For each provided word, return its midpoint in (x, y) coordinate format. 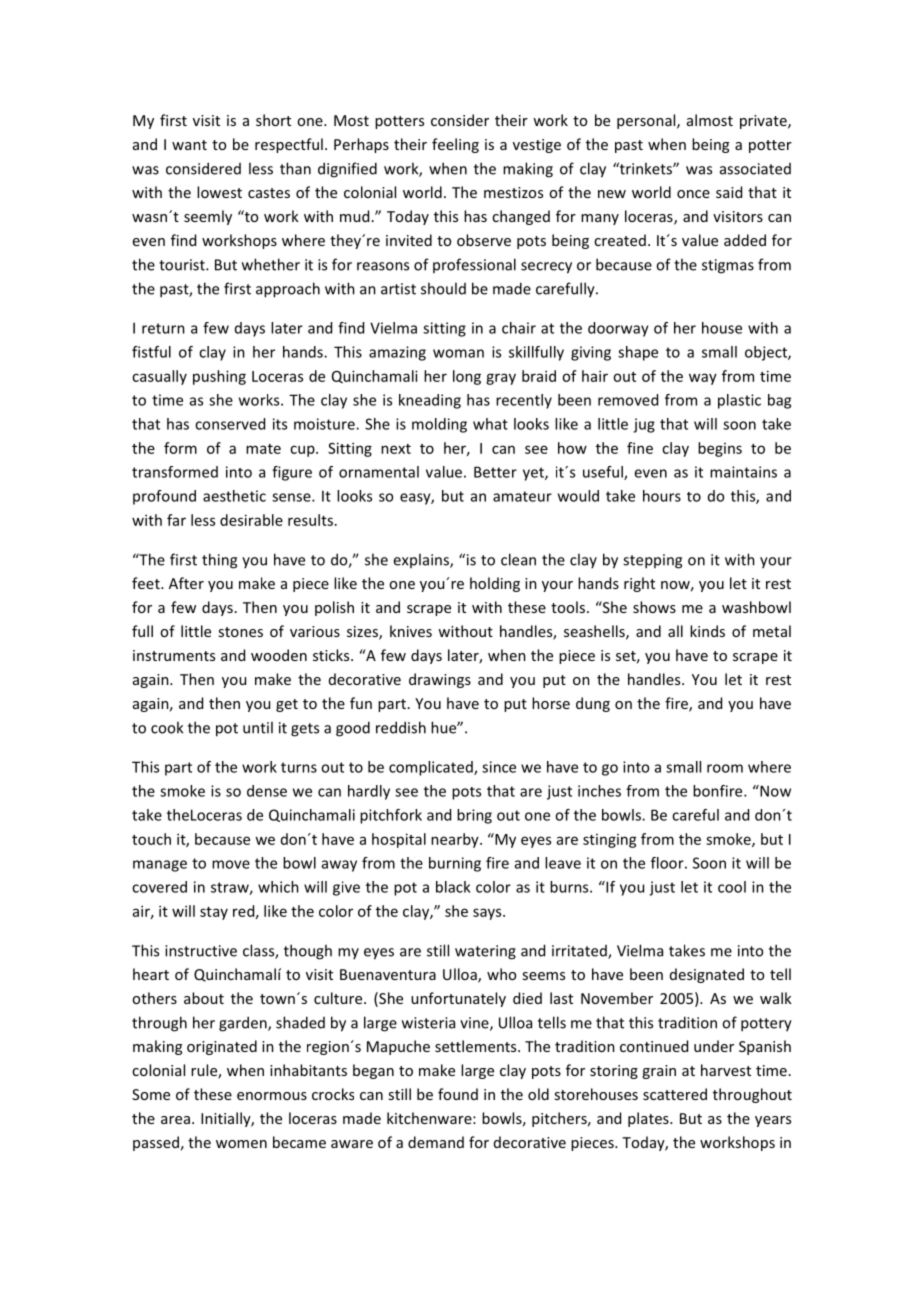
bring (474, 816)
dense (267, 791)
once (693, 194)
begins (720, 449)
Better (495, 472)
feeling (455, 145)
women (241, 1144)
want (189, 145)
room (725, 768)
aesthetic (234, 496)
